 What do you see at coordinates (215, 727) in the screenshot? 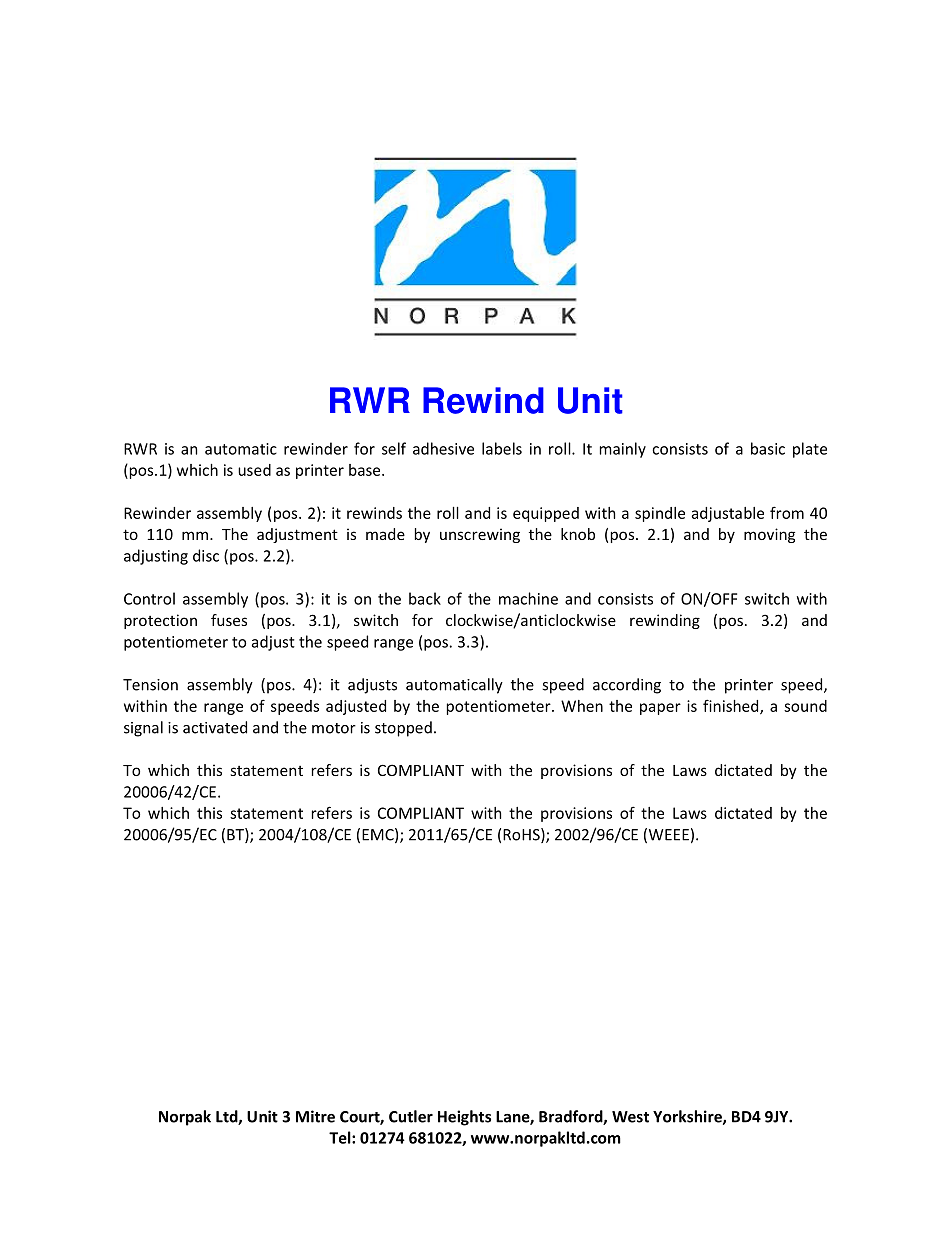
I see `activated` at bounding box center [215, 727].
